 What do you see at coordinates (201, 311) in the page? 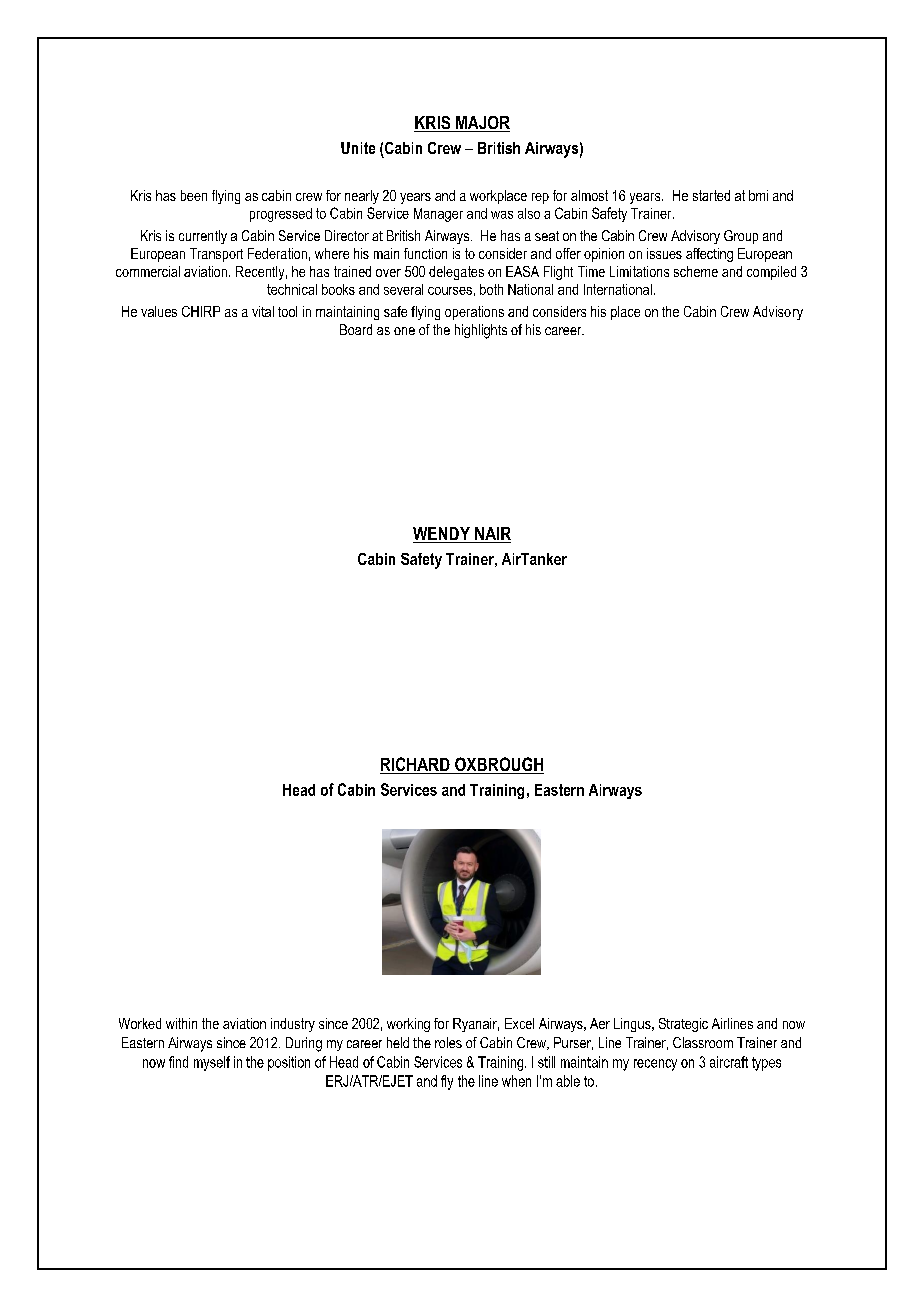
I see `CHIRP` at bounding box center [201, 311].
